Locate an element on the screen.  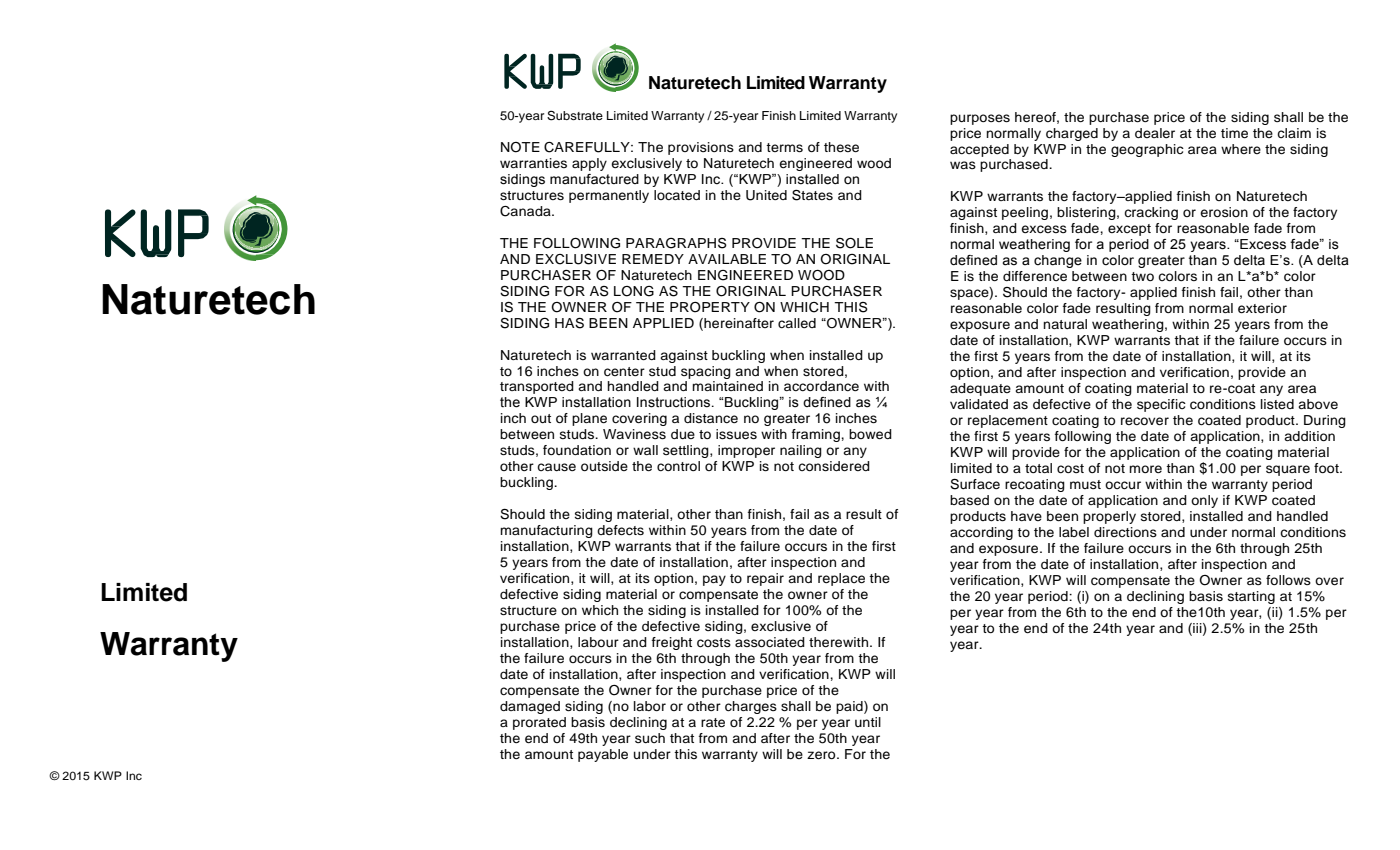
accepted is located at coordinates (979, 150).
